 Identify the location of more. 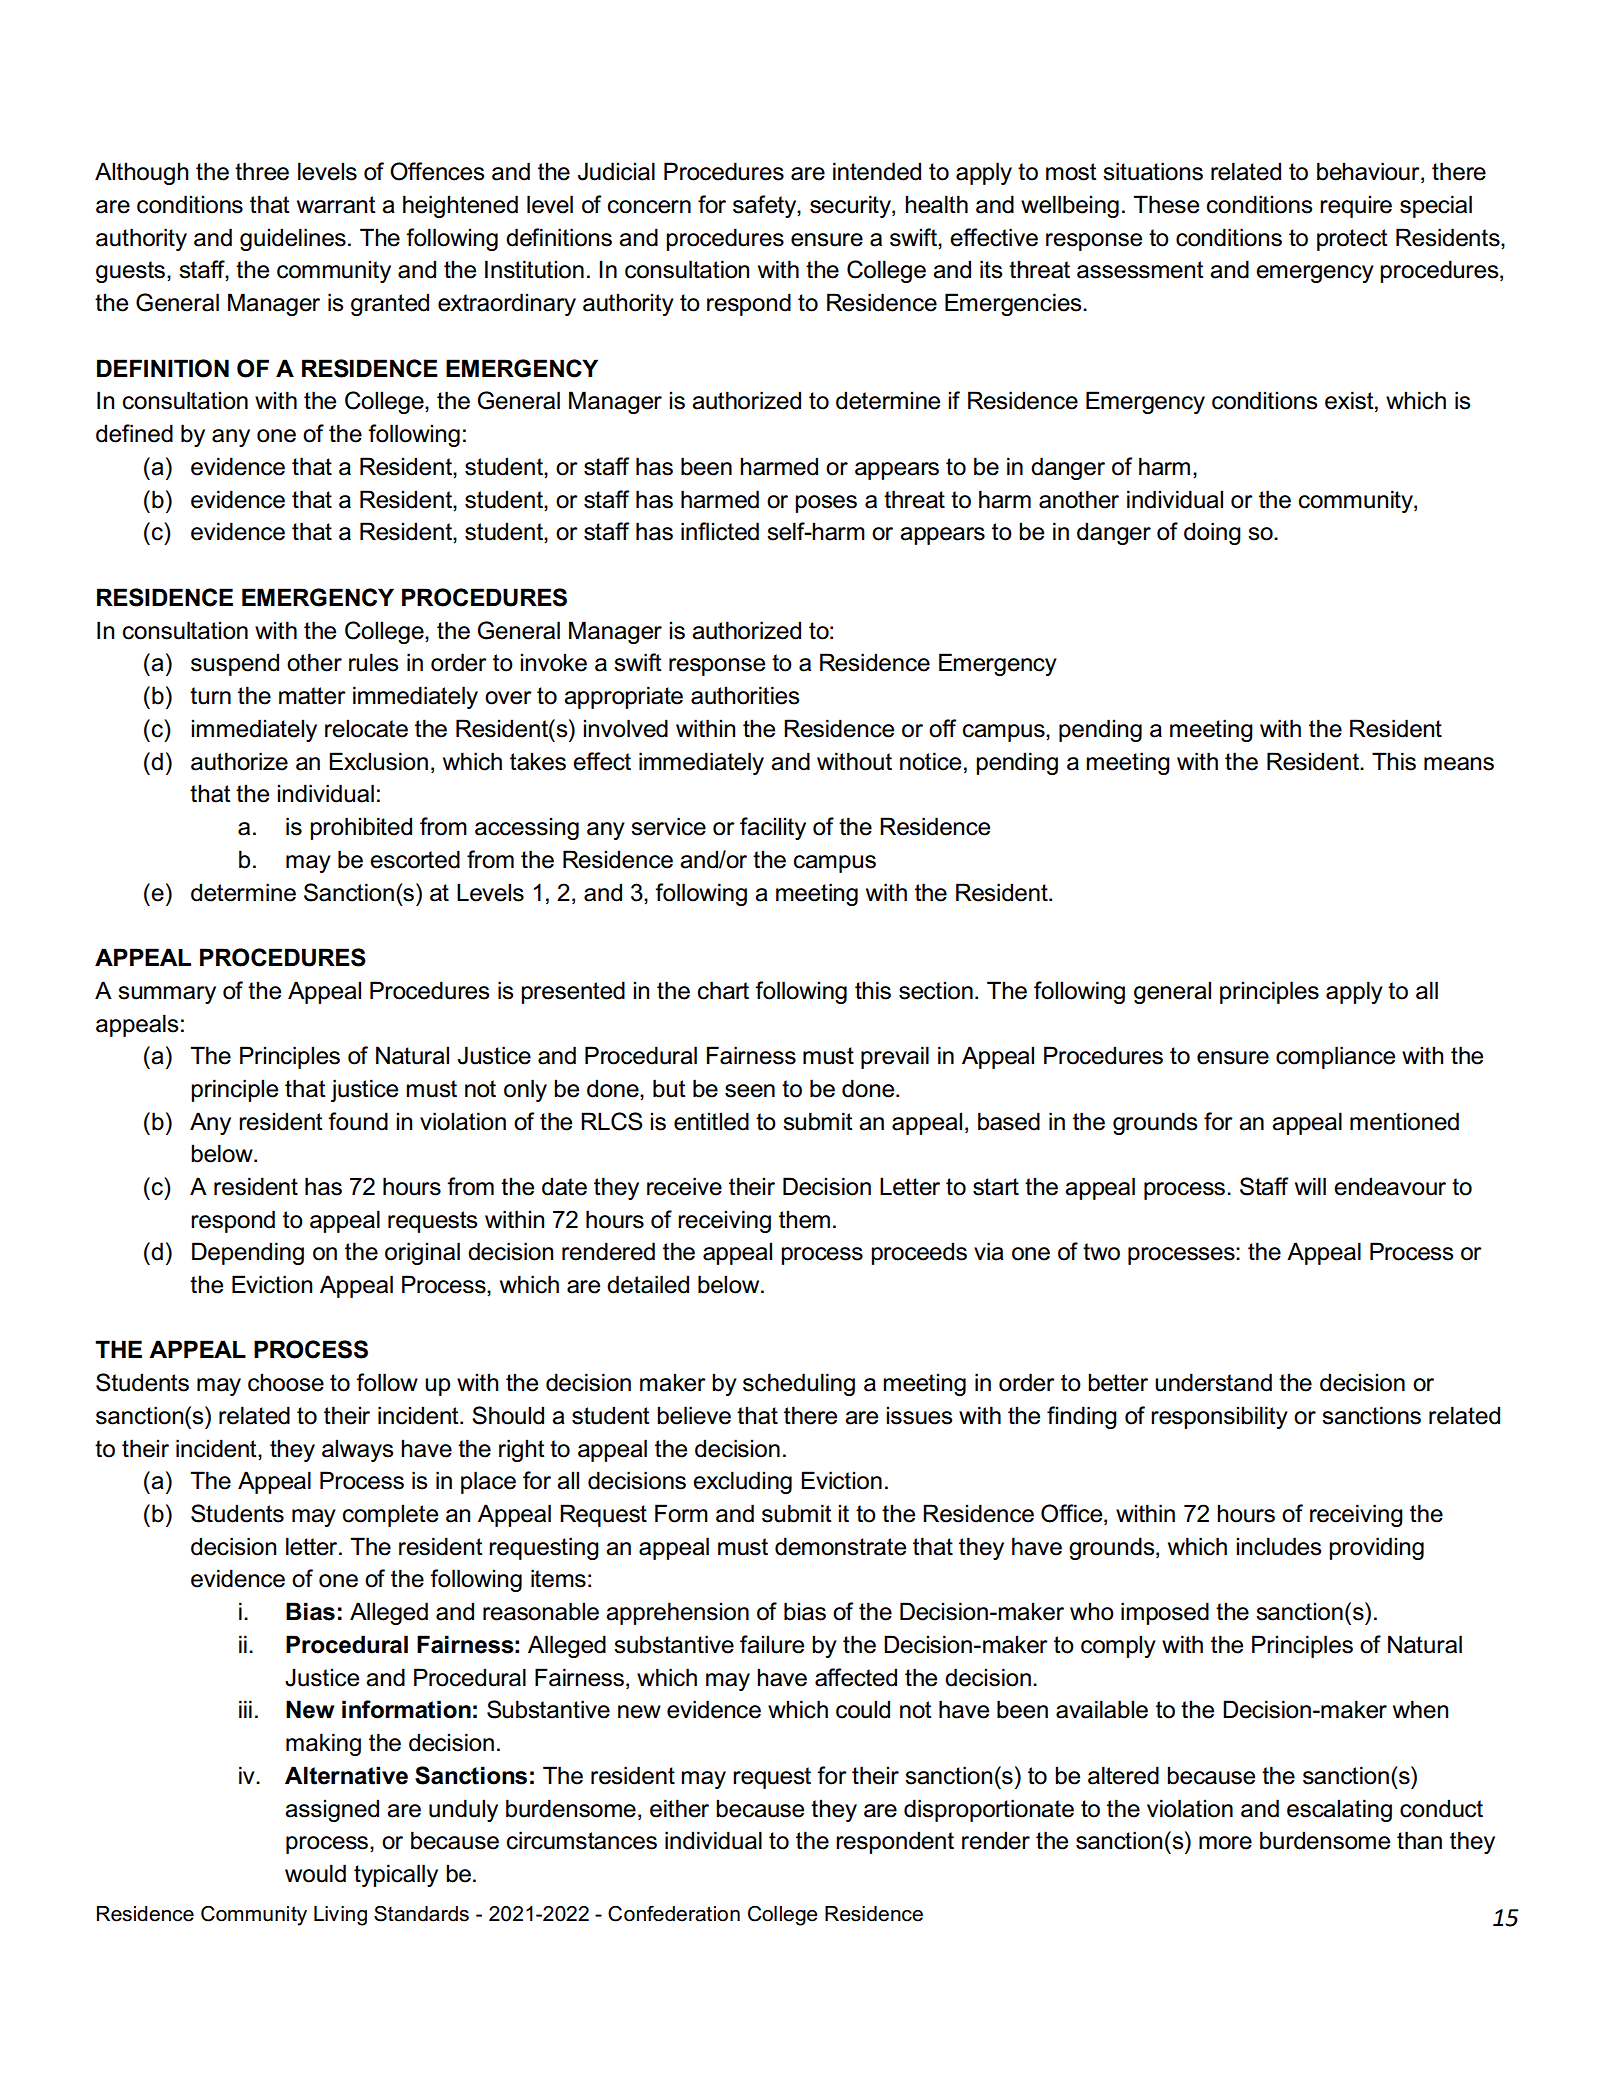
(1225, 1843).
